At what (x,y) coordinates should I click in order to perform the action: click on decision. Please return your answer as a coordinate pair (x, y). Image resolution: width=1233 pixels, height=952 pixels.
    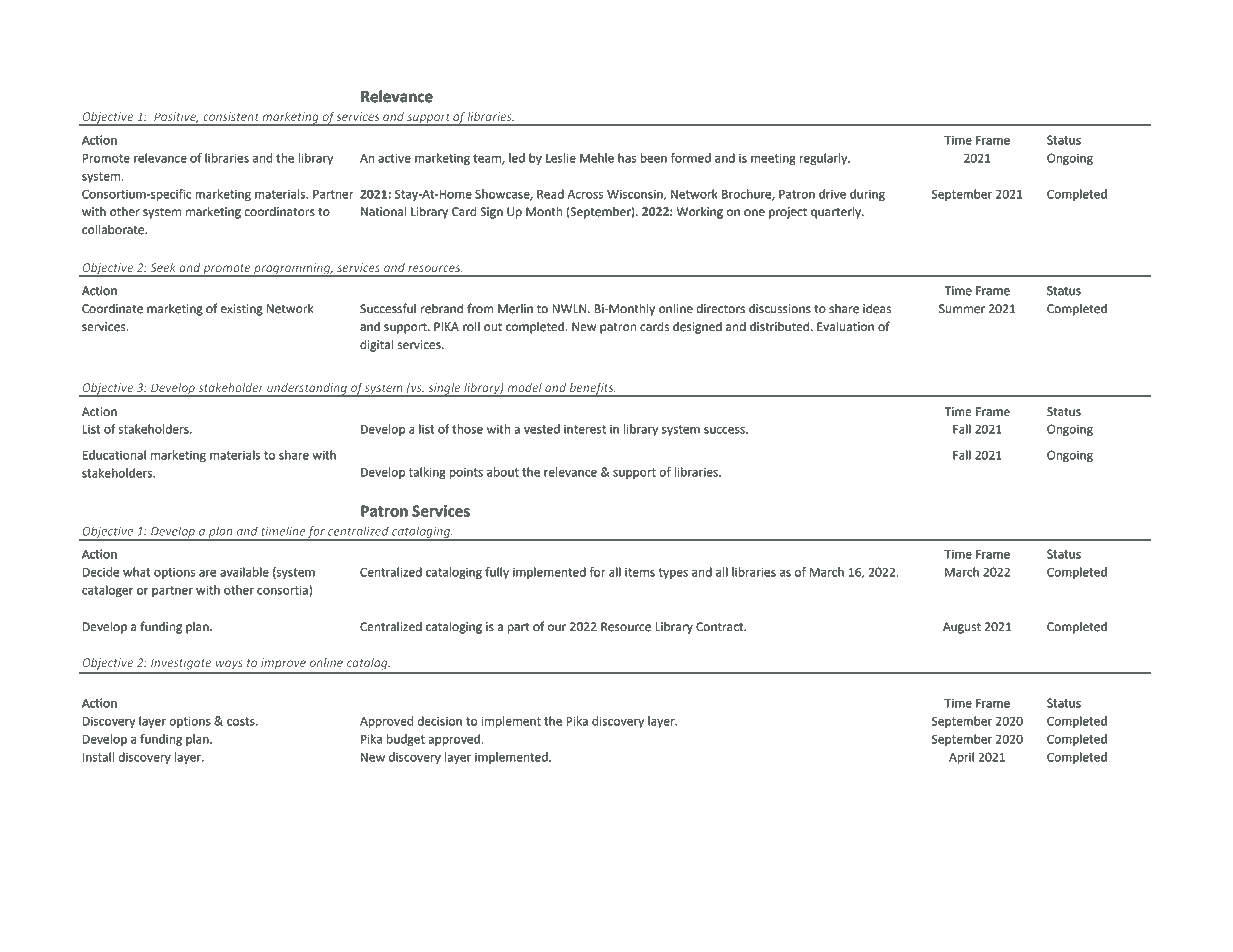
    Looking at the image, I should click on (439, 721).
